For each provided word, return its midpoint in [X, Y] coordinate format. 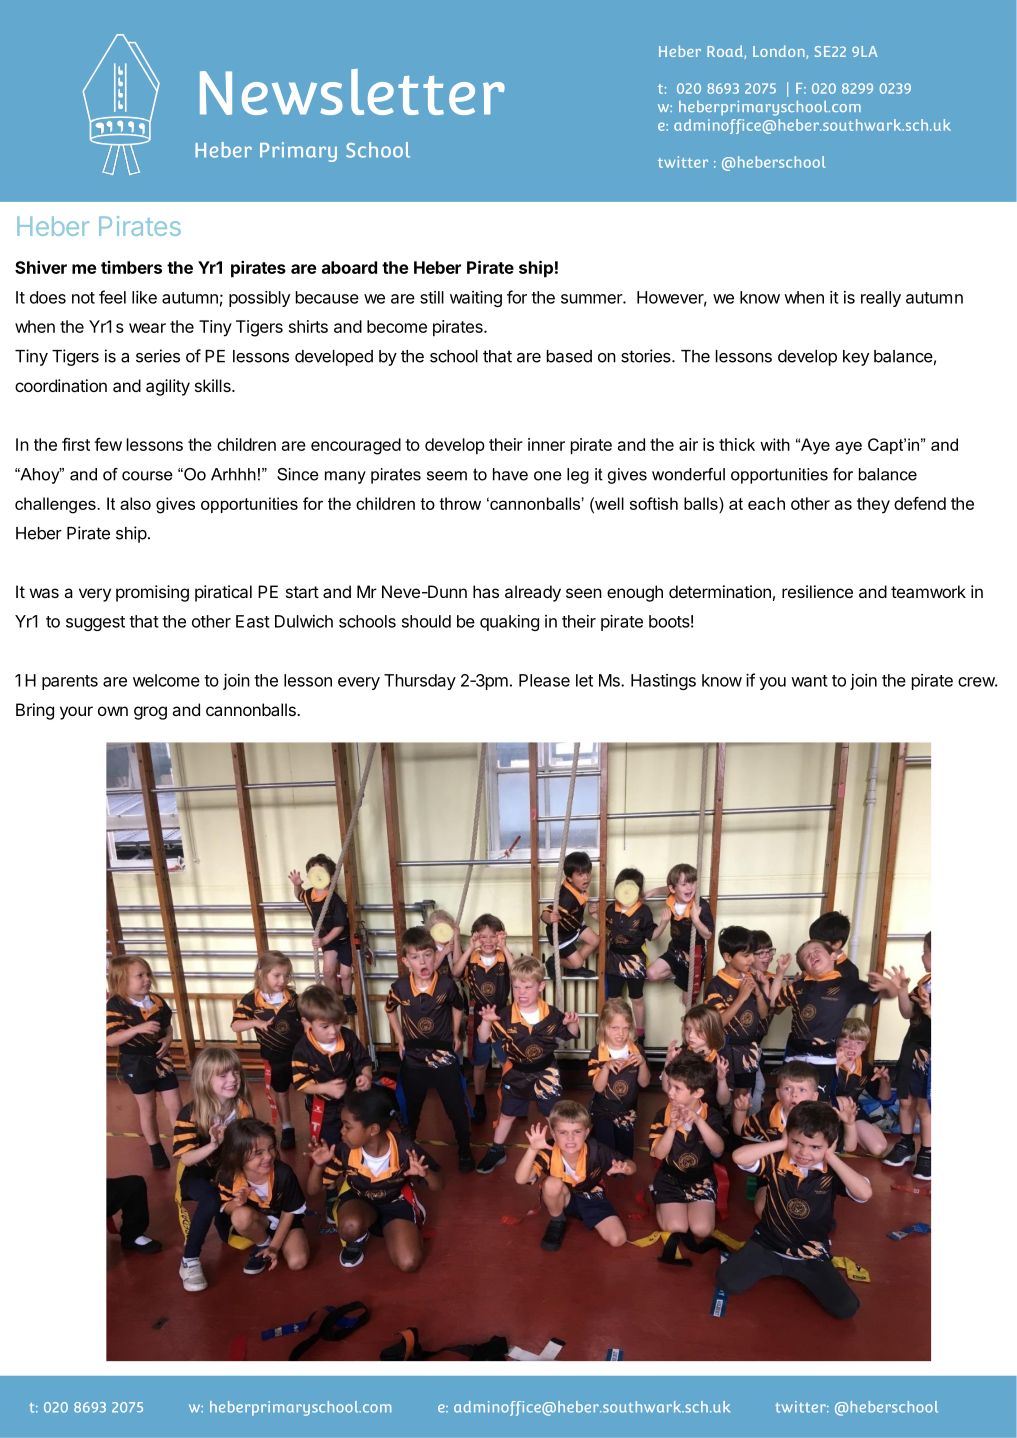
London [780, 52]
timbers [131, 267]
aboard [349, 267]
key [856, 358]
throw [460, 503]
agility [168, 387]
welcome [166, 680]
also [135, 503]
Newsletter [352, 92]
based [569, 356]
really [881, 299]
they [873, 505]
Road [726, 52]
